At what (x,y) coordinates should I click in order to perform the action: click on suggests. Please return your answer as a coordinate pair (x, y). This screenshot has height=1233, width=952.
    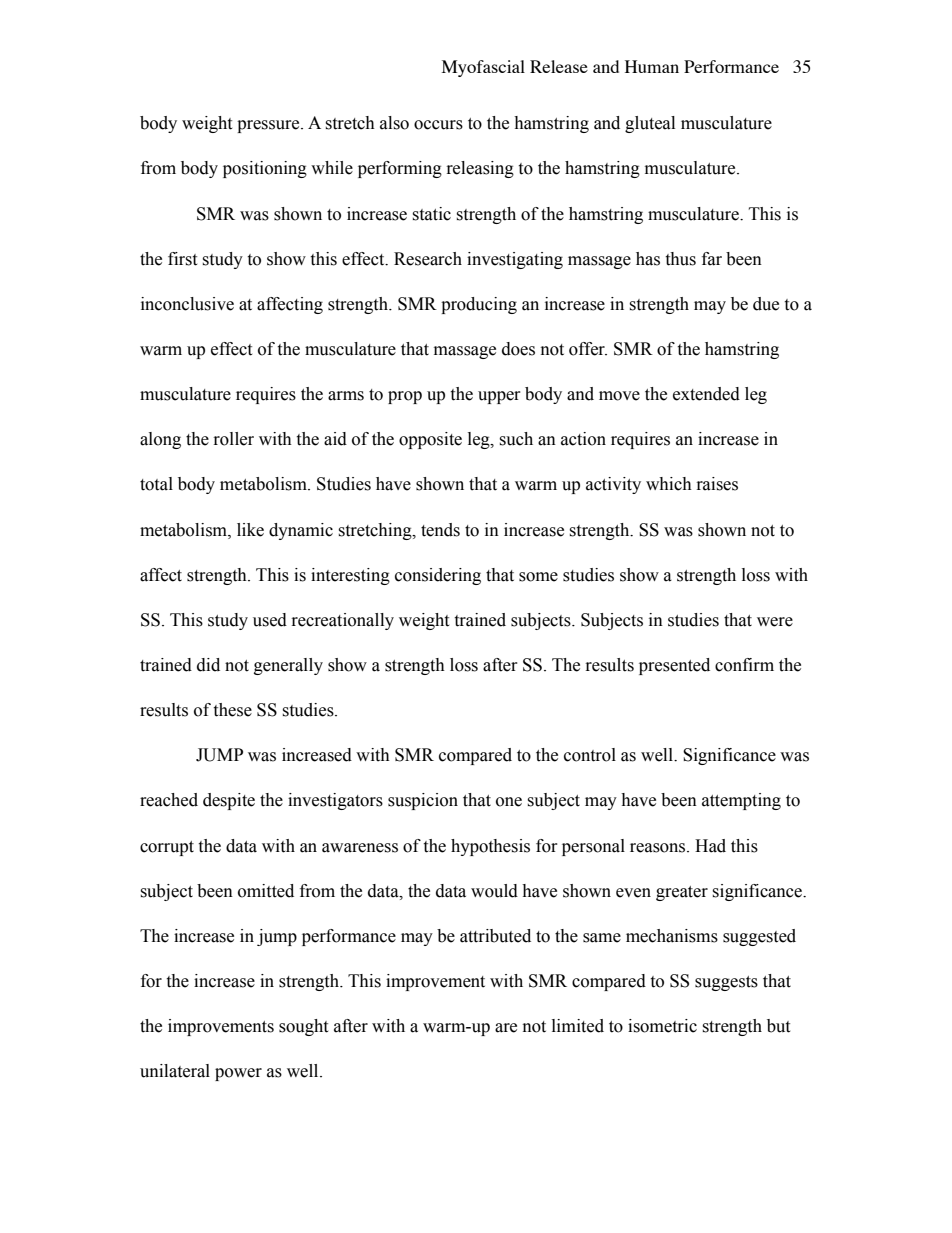
    Looking at the image, I should click on (726, 983).
